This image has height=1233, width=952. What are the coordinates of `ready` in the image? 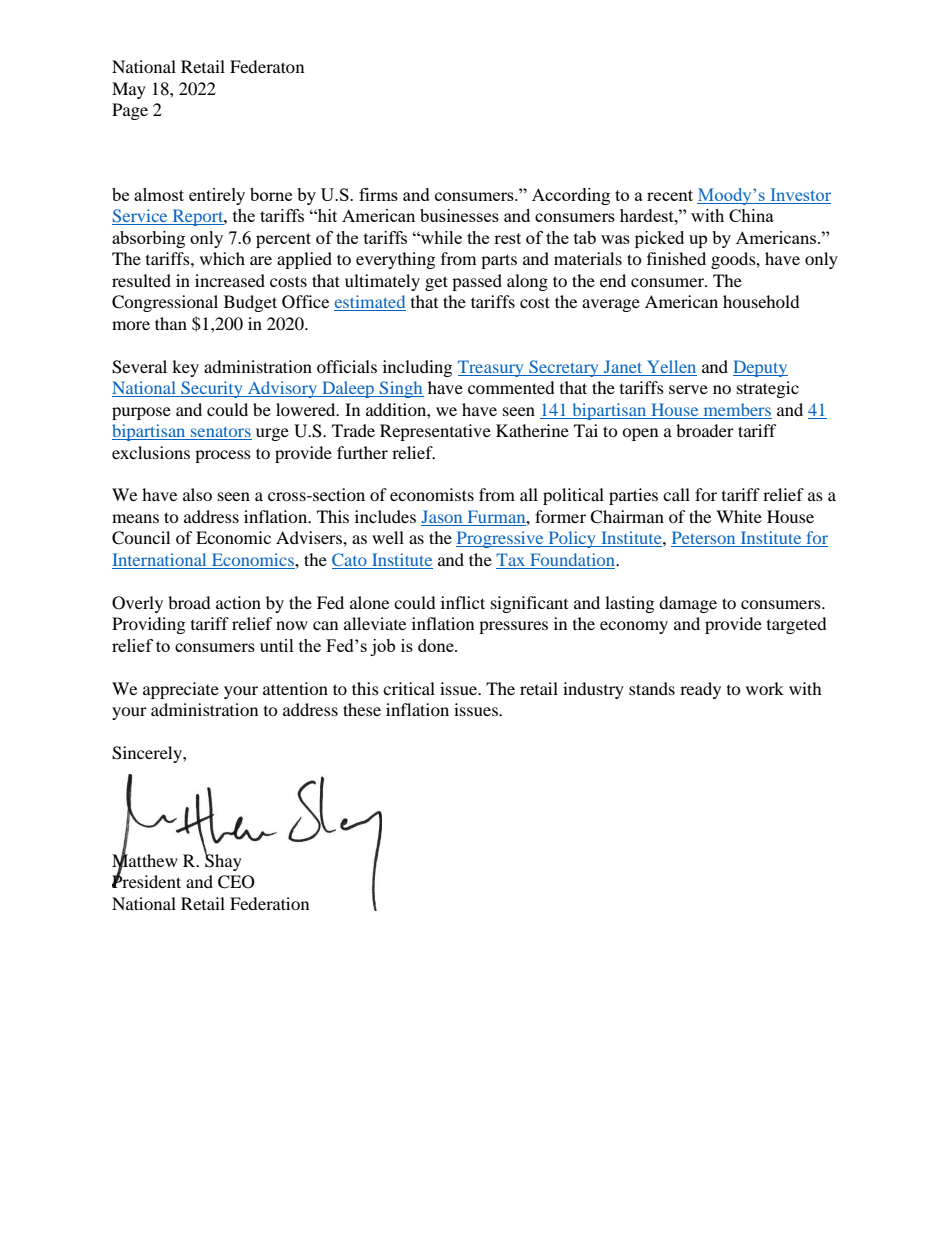 It's located at (700, 690).
